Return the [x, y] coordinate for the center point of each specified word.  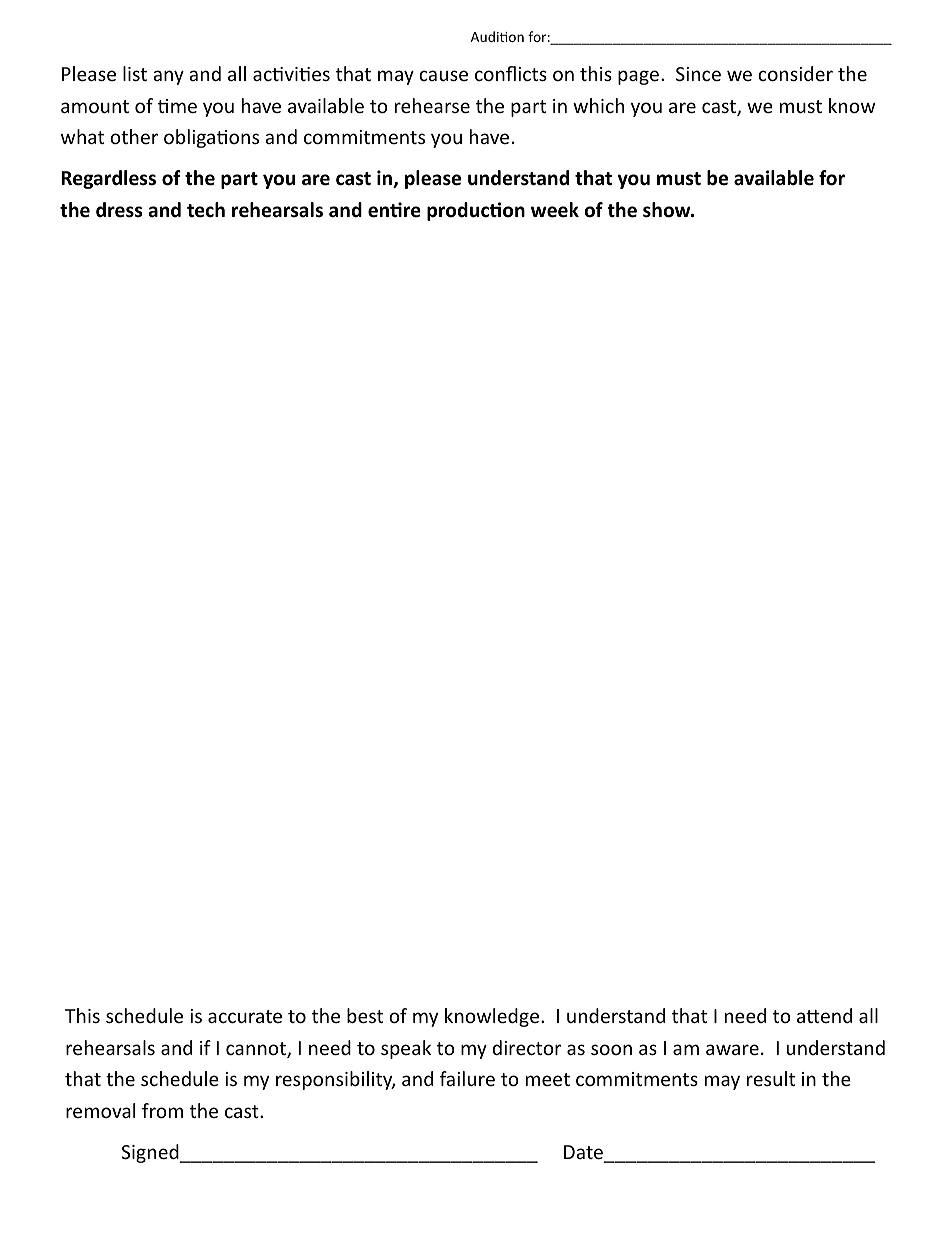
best [365, 1015]
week [555, 210]
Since [698, 74]
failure [467, 1078]
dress [119, 210]
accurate [245, 1016]
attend [824, 1015]
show [668, 210]
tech [206, 210]
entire [394, 210]
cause [443, 75]
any [168, 77]
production [476, 211]
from [162, 1110]
